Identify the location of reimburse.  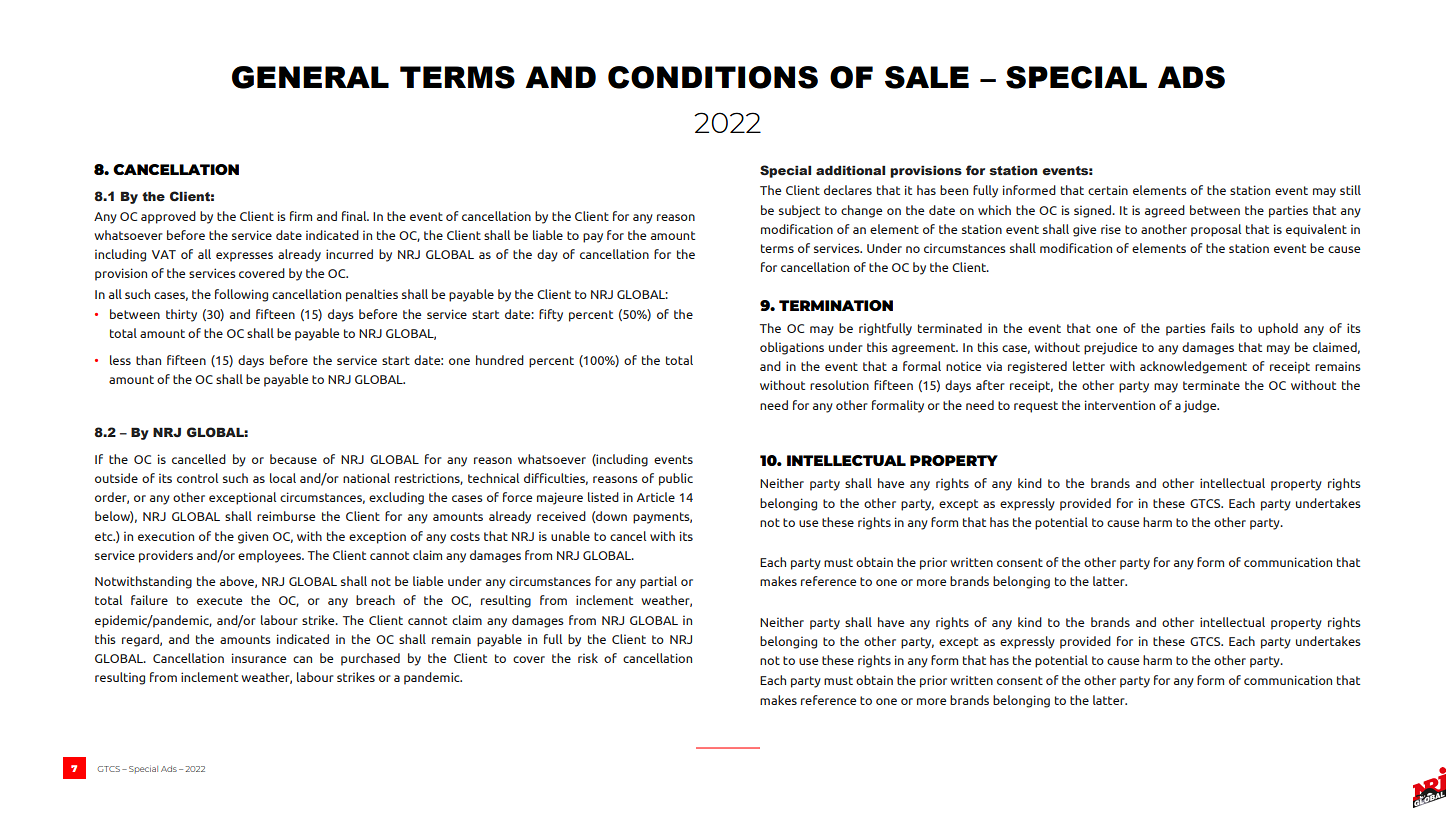
(286, 516).
